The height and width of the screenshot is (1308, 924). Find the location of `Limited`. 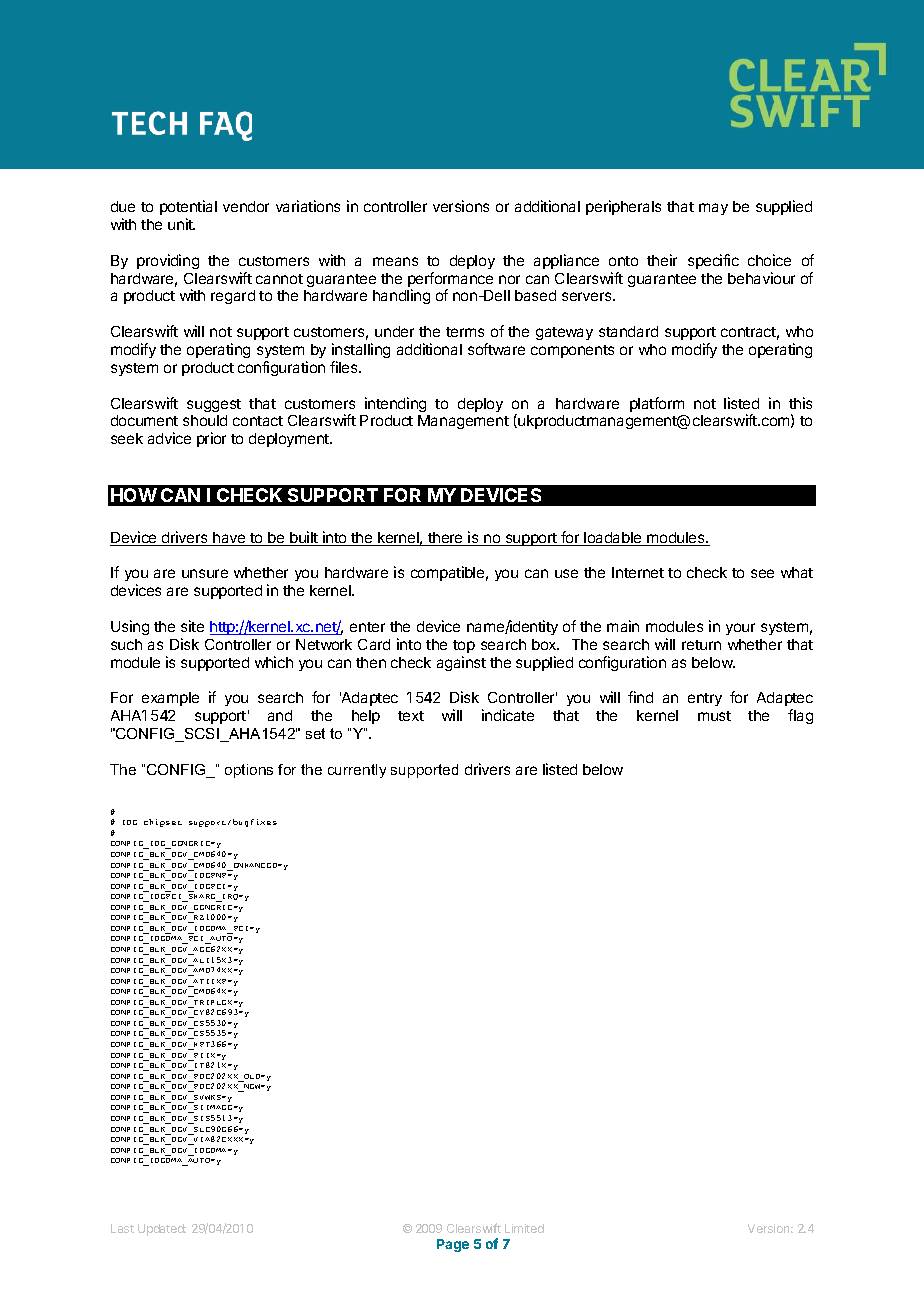

Limited is located at coordinates (524, 1228).
